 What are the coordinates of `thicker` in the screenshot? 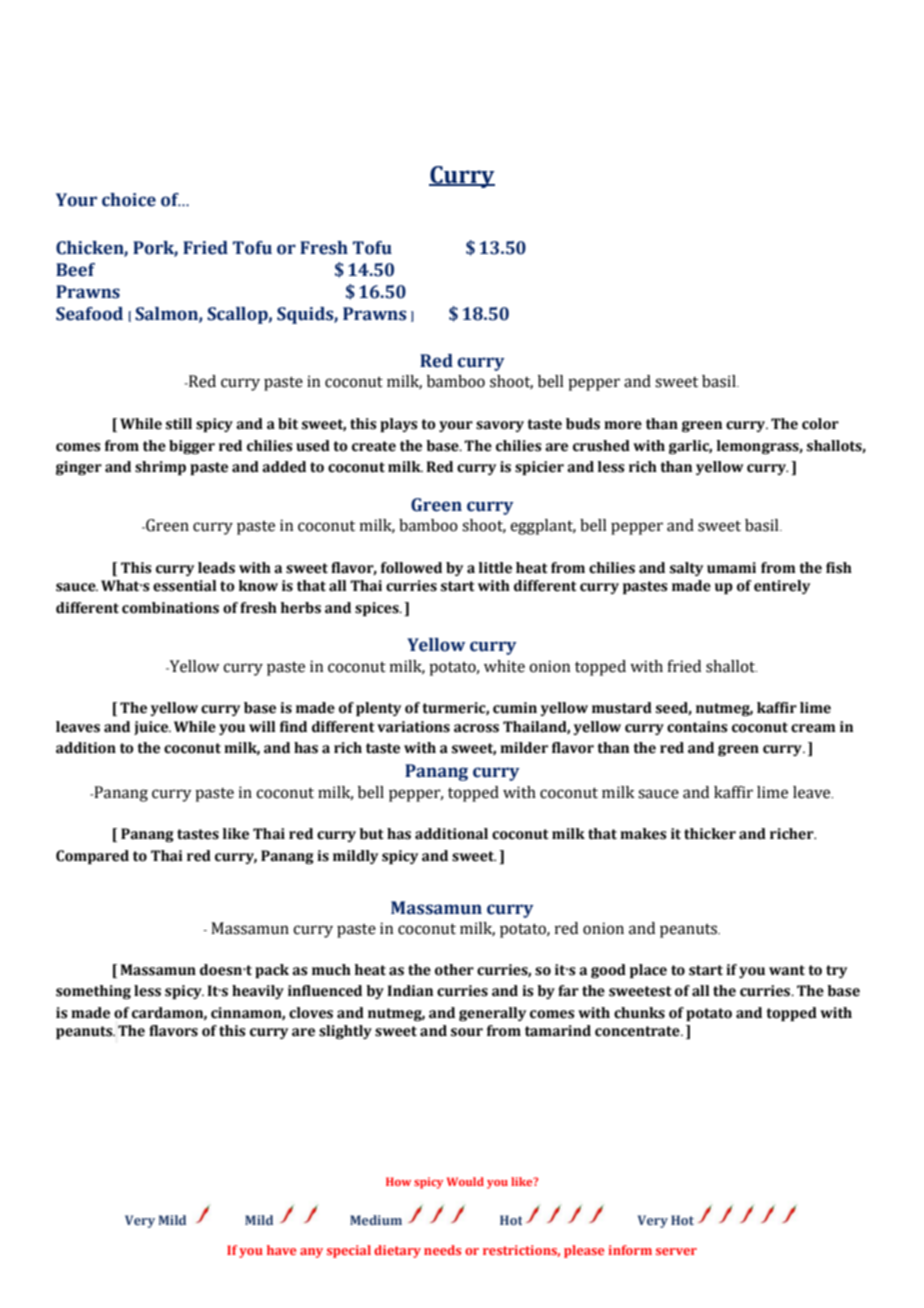 It's located at (710, 834).
